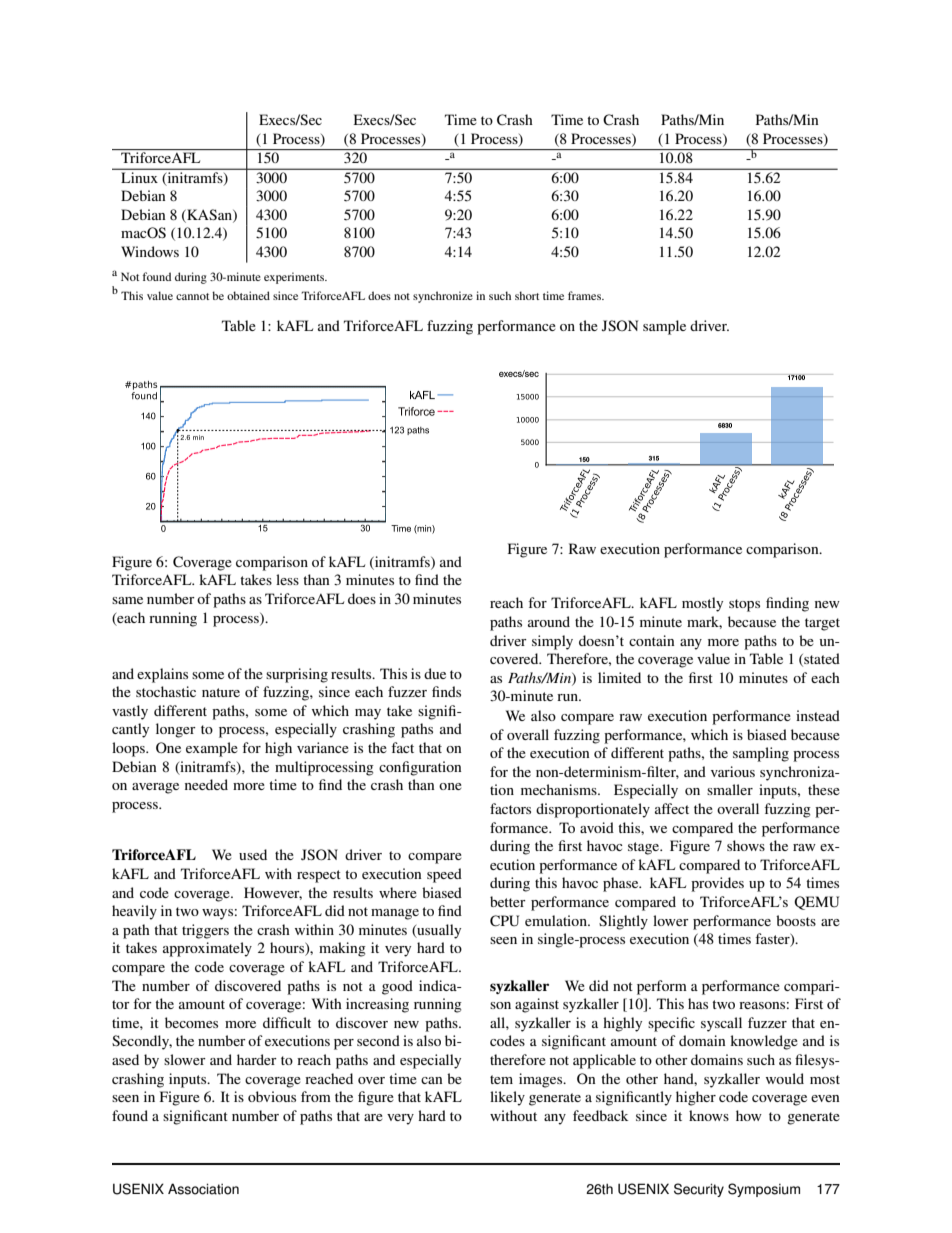  What do you see at coordinates (764, 1190) in the document?
I see `Symposium` at bounding box center [764, 1190].
